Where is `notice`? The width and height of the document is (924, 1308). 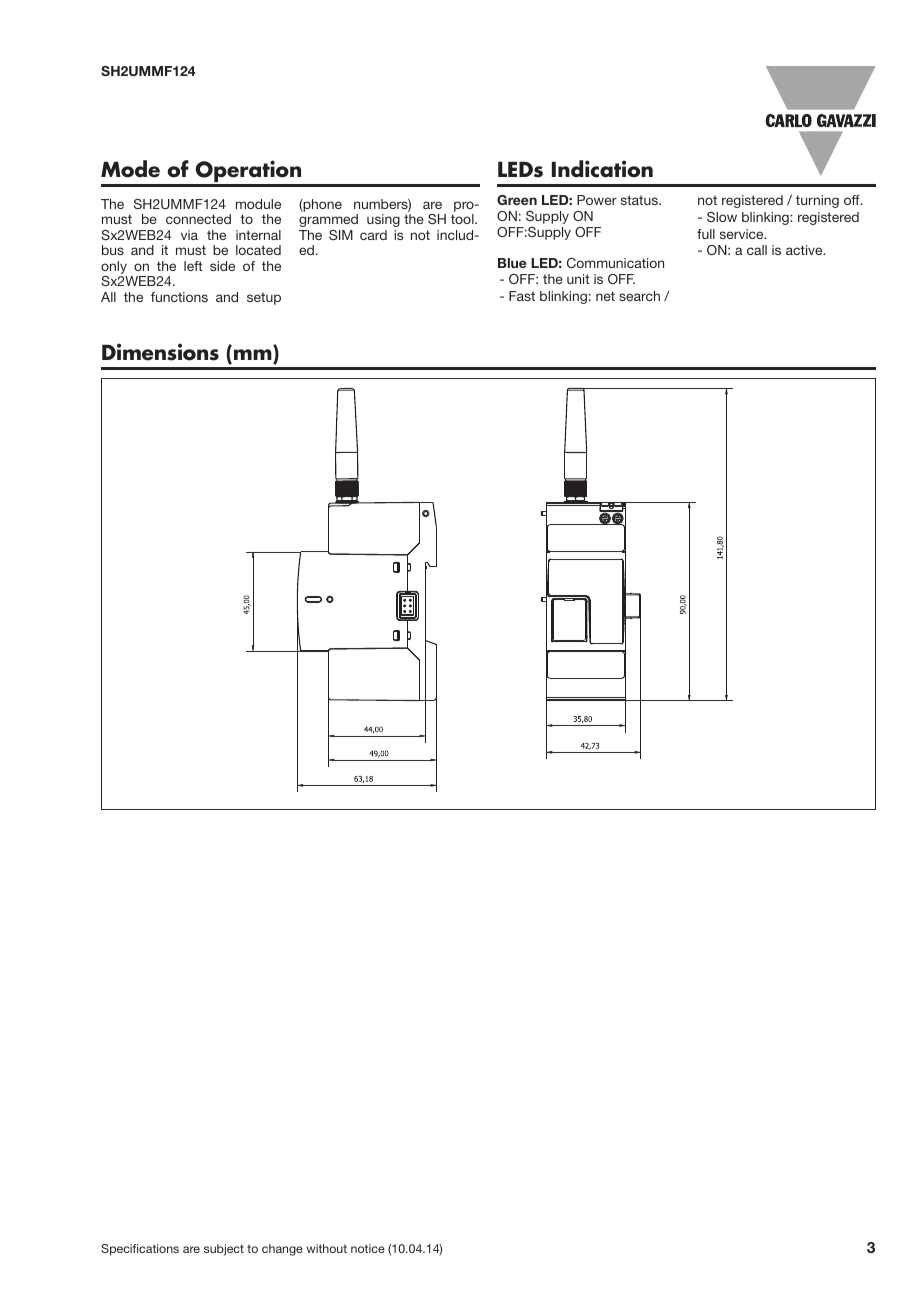 notice is located at coordinates (368, 1248).
